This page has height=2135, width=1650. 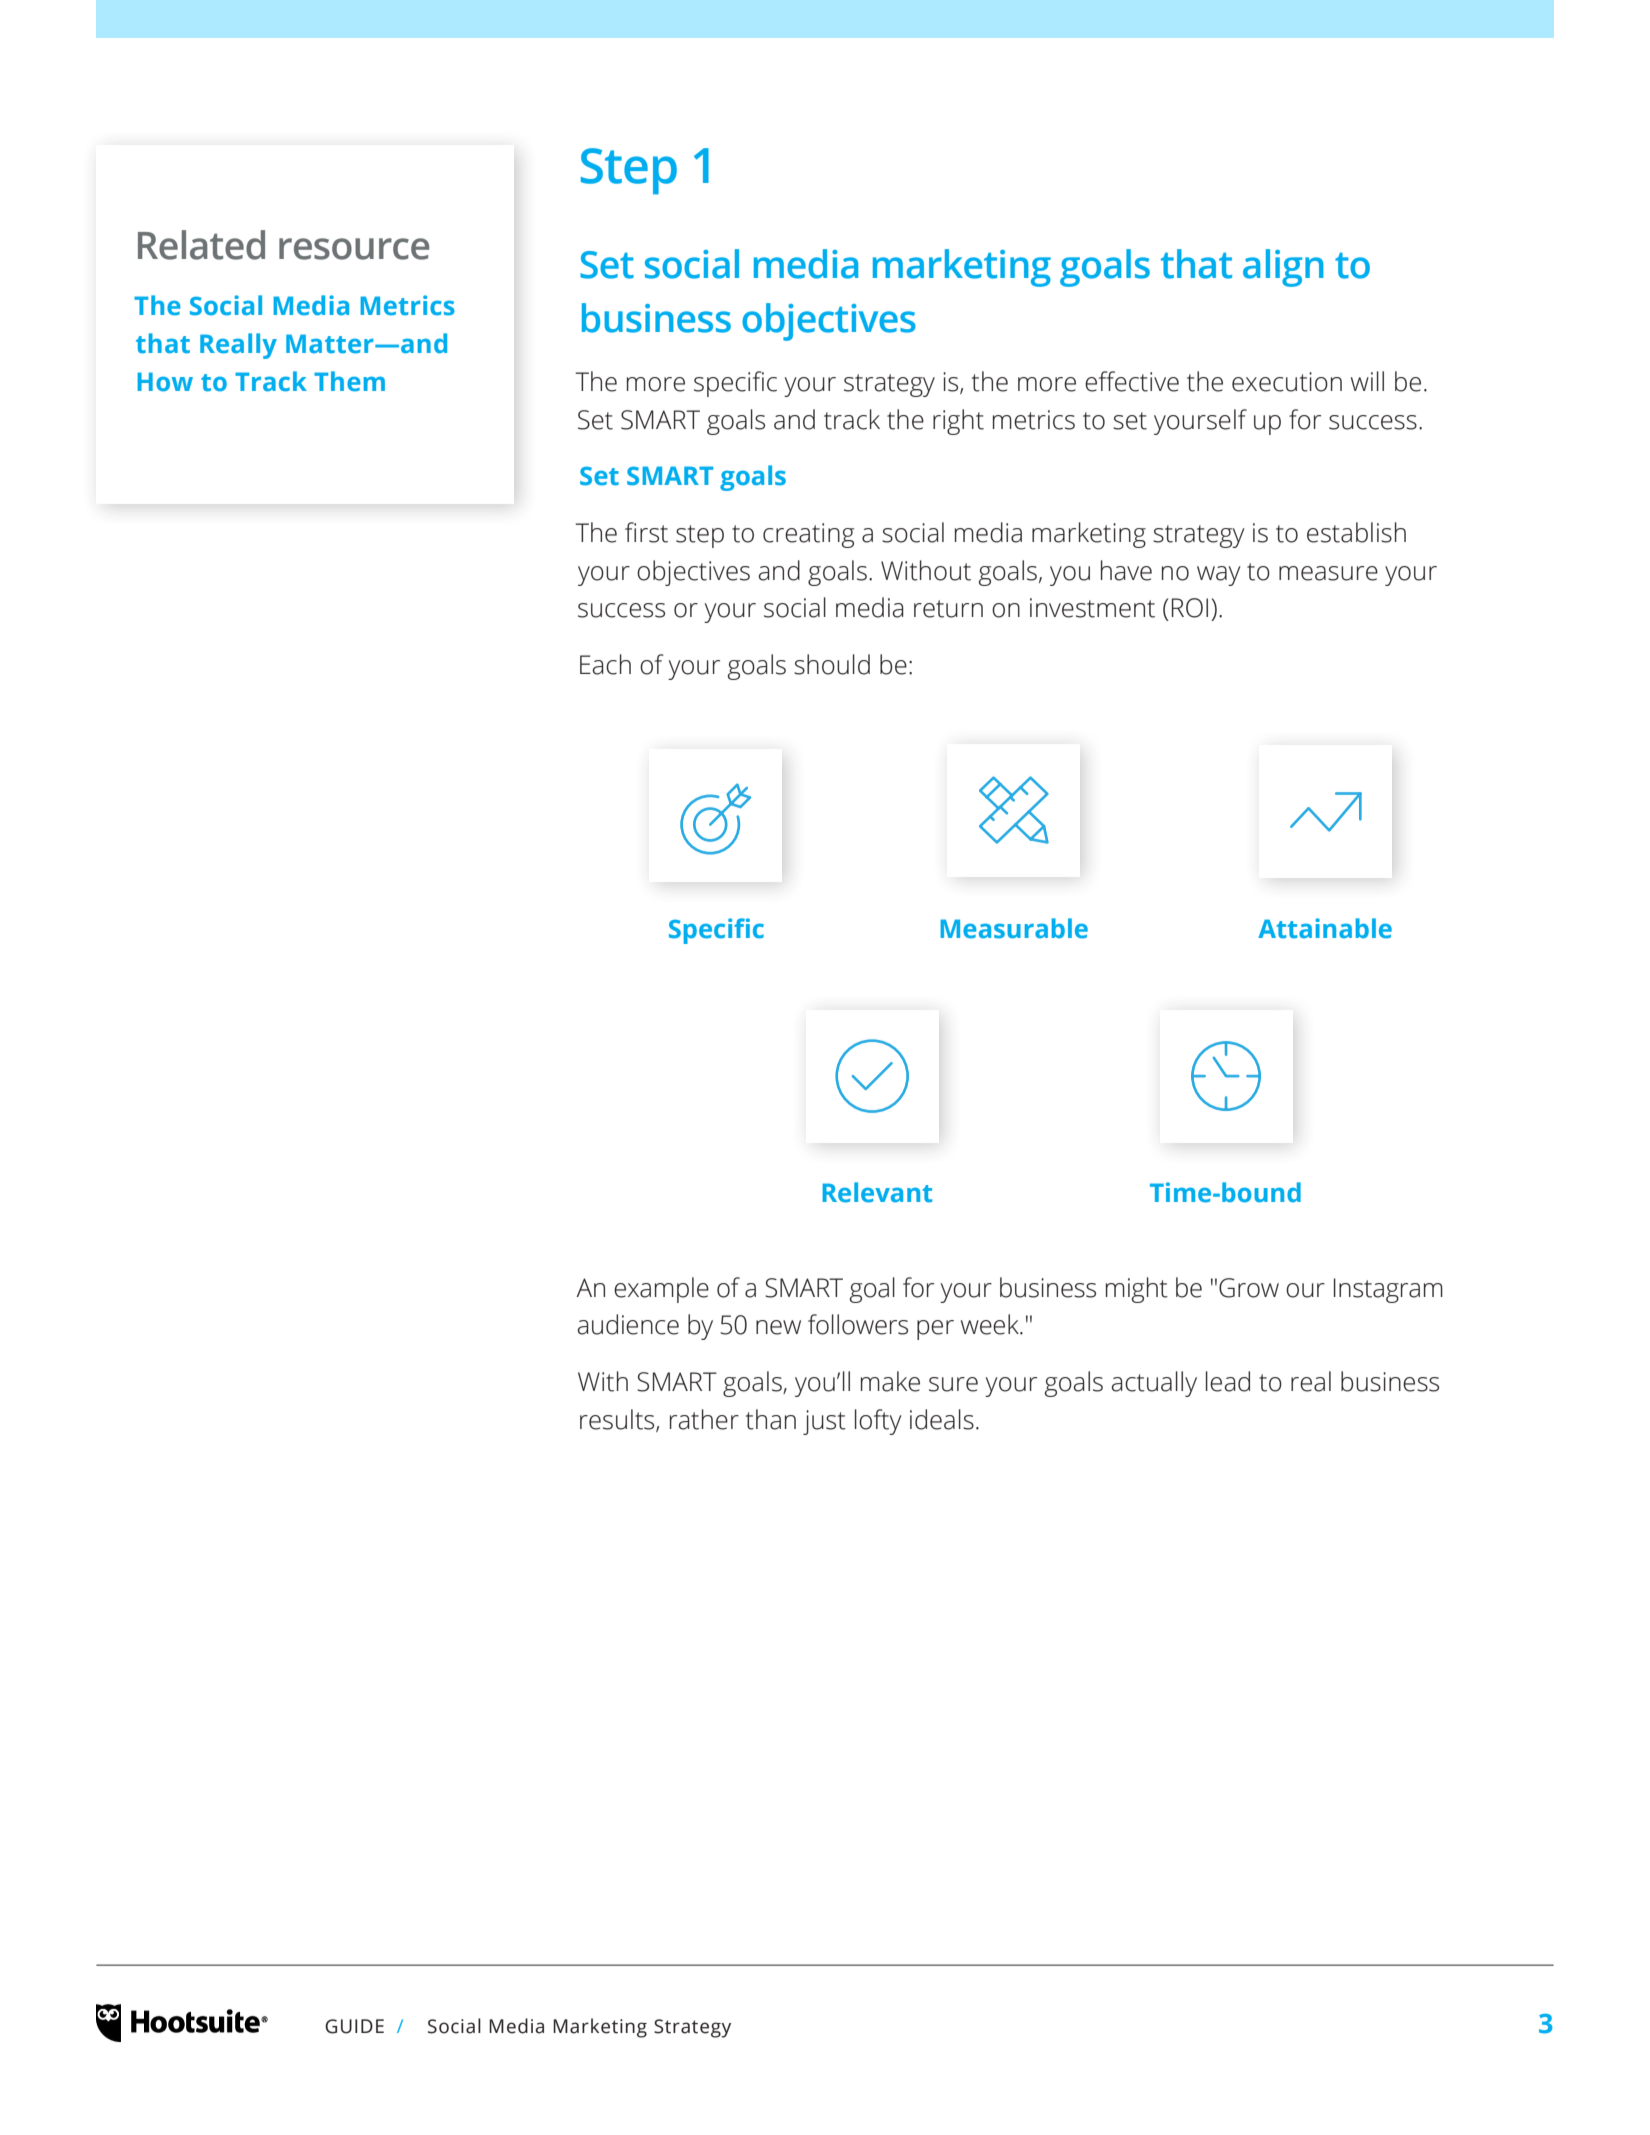 I want to click on GUIDE, so click(x=354, y=2026).
